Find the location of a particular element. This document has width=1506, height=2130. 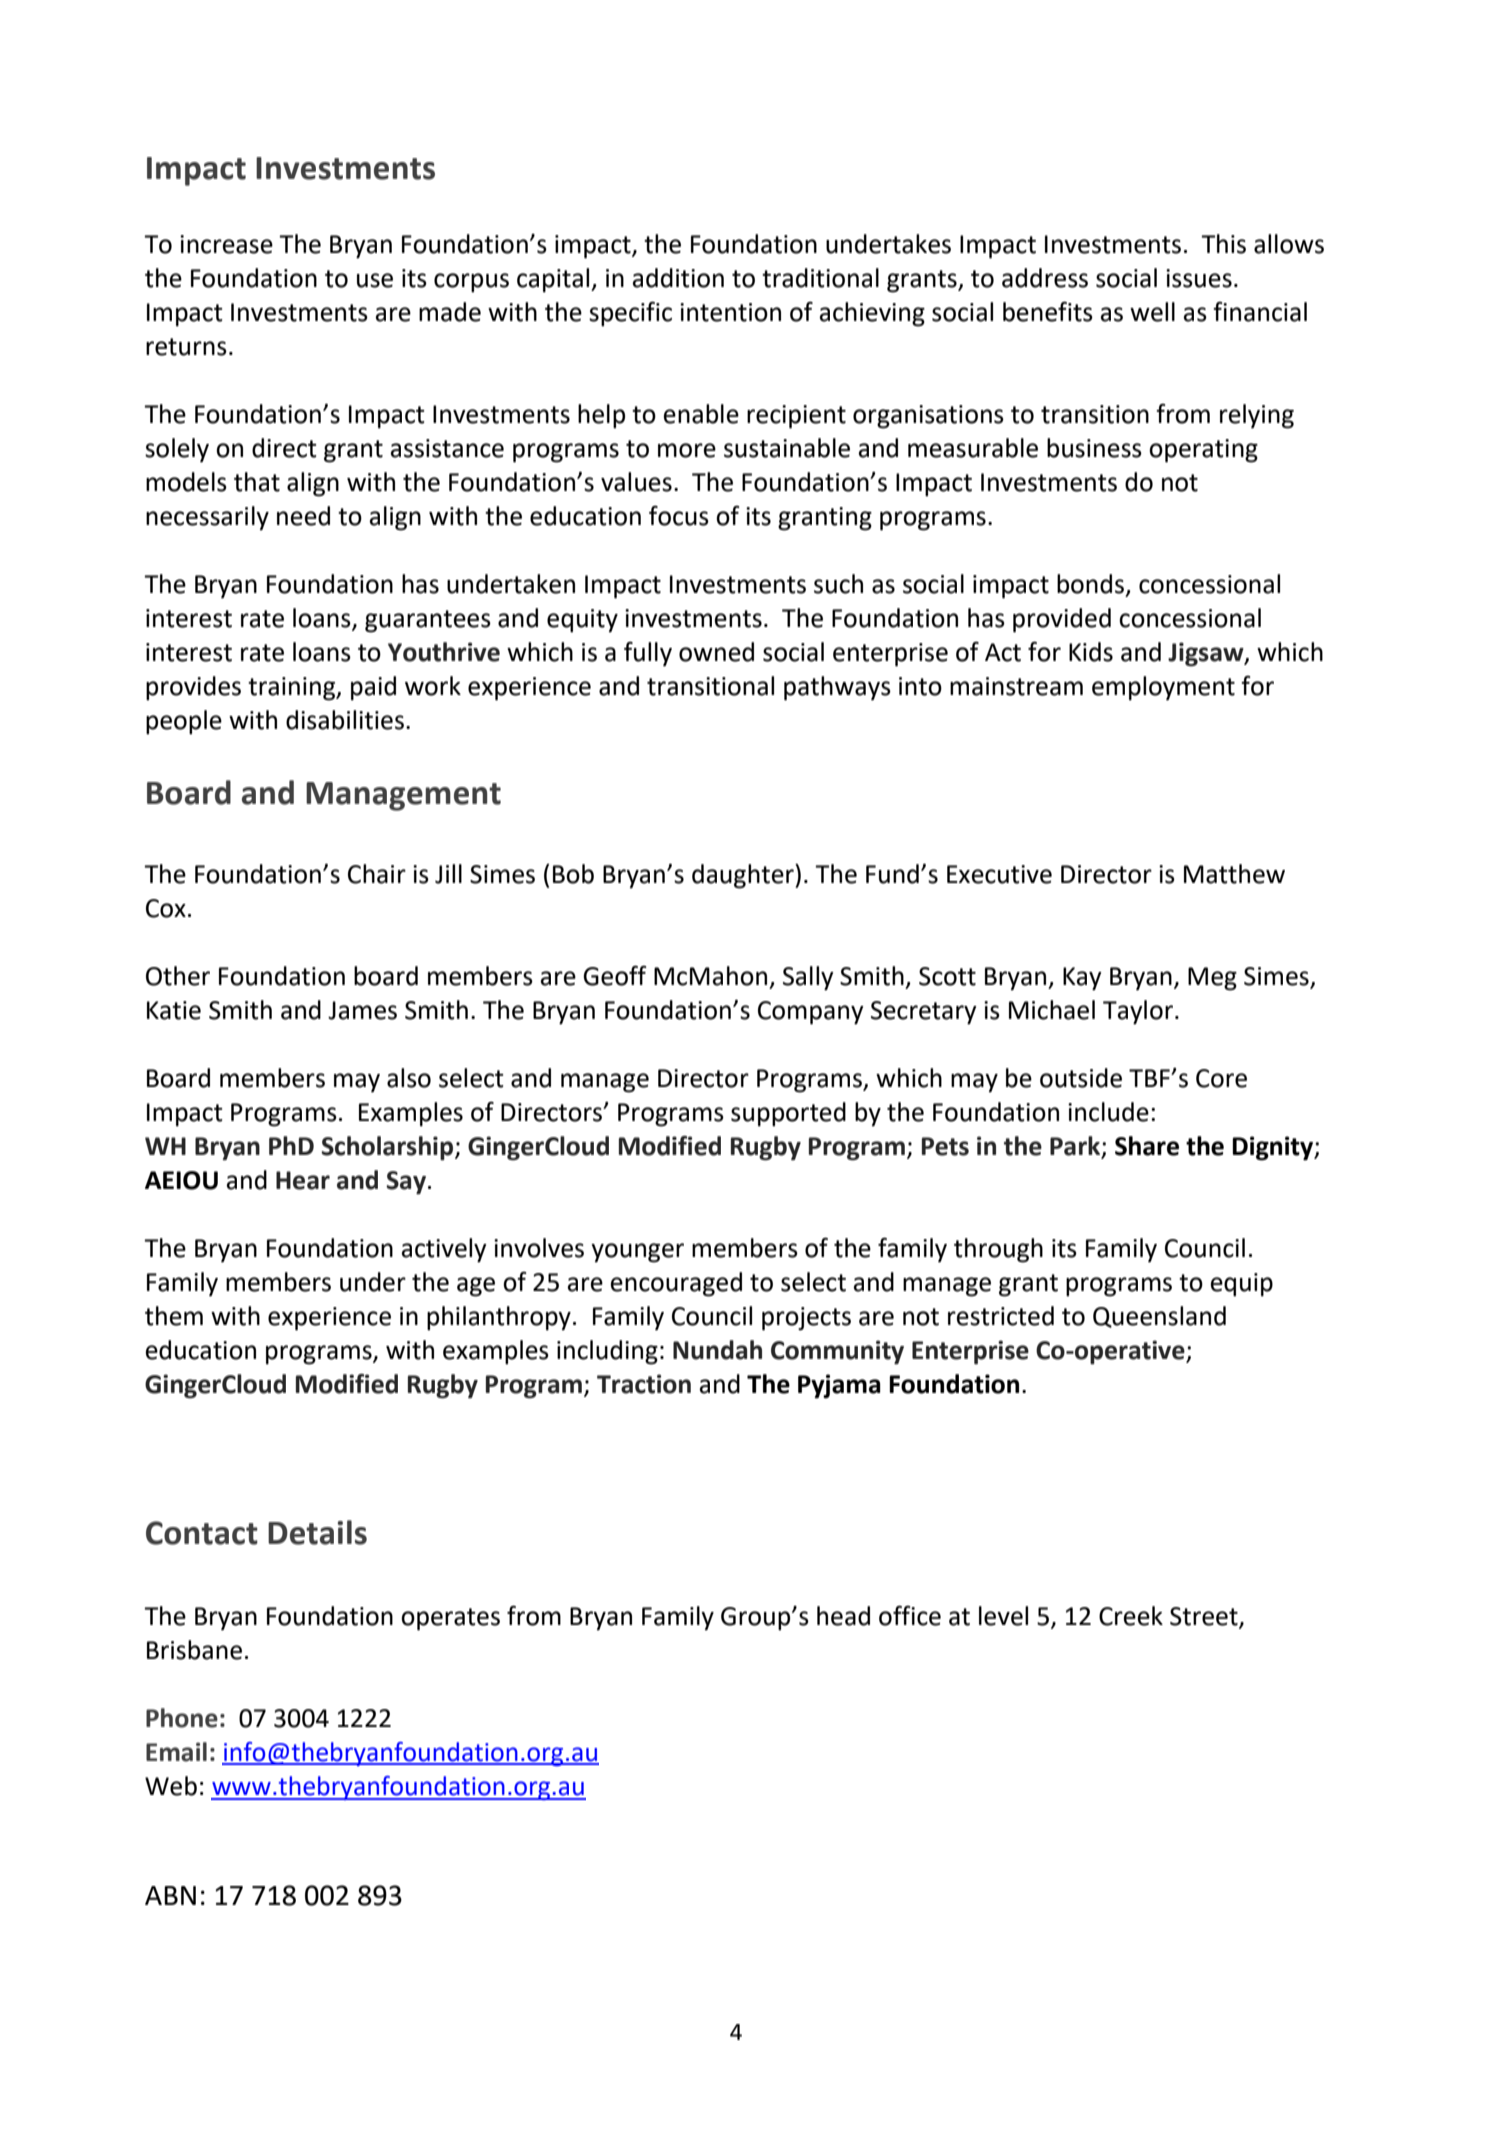

supported is located at coordinates (788, 1114).
